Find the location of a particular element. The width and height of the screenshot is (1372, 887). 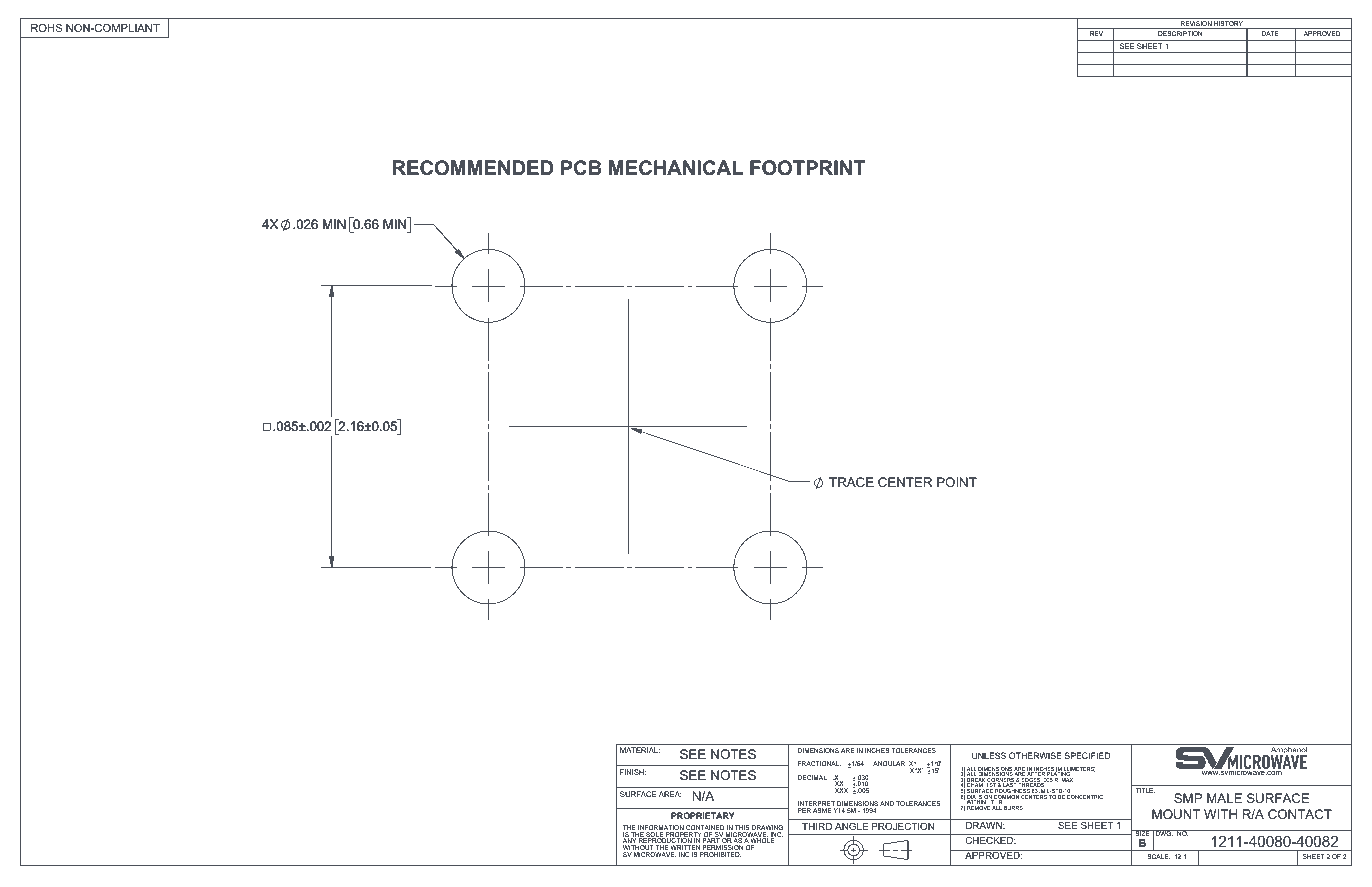

SPECIFIED is located at coordinates (1087, 755).
